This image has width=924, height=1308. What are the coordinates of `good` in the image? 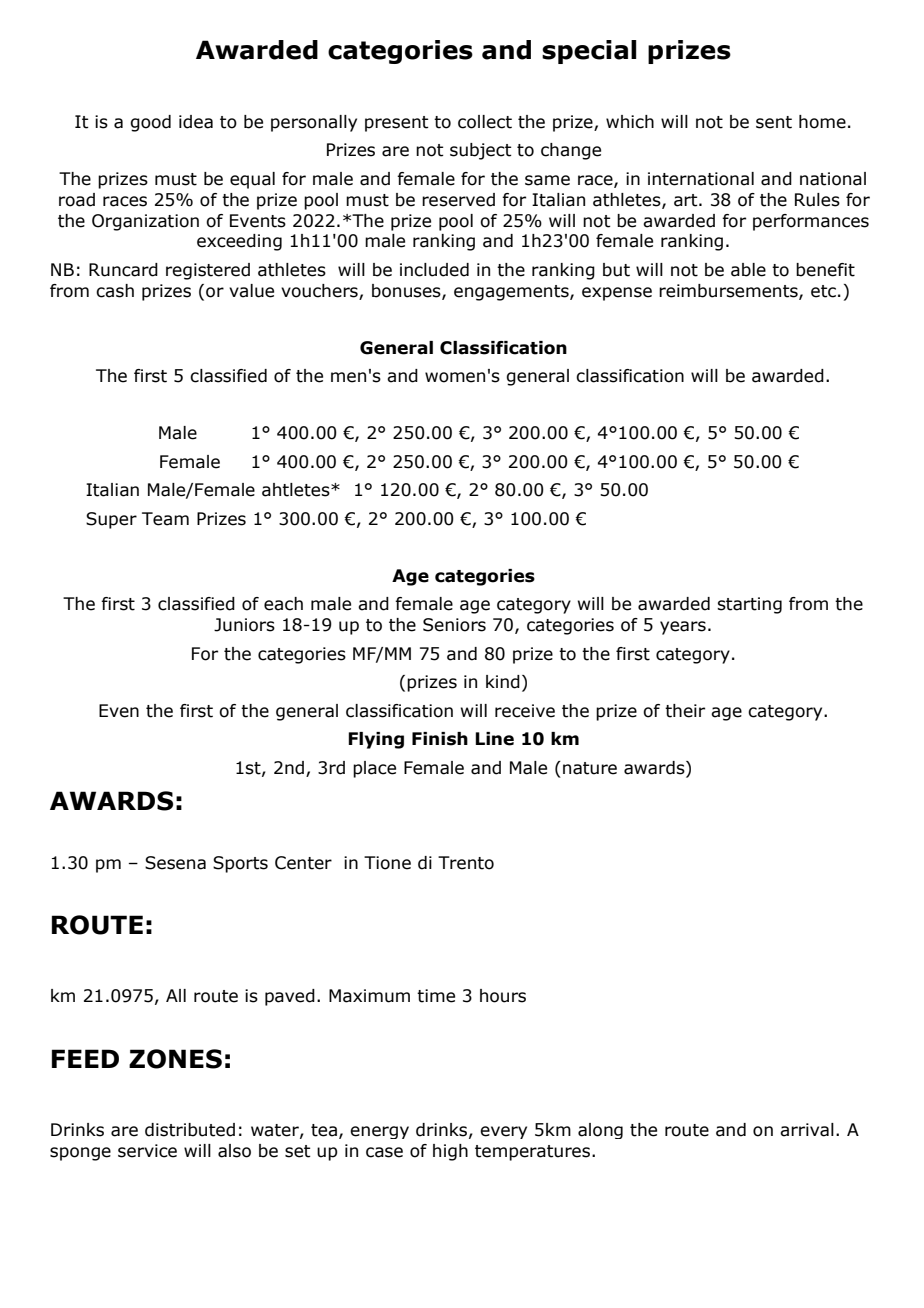 It's located at (150, 123).
